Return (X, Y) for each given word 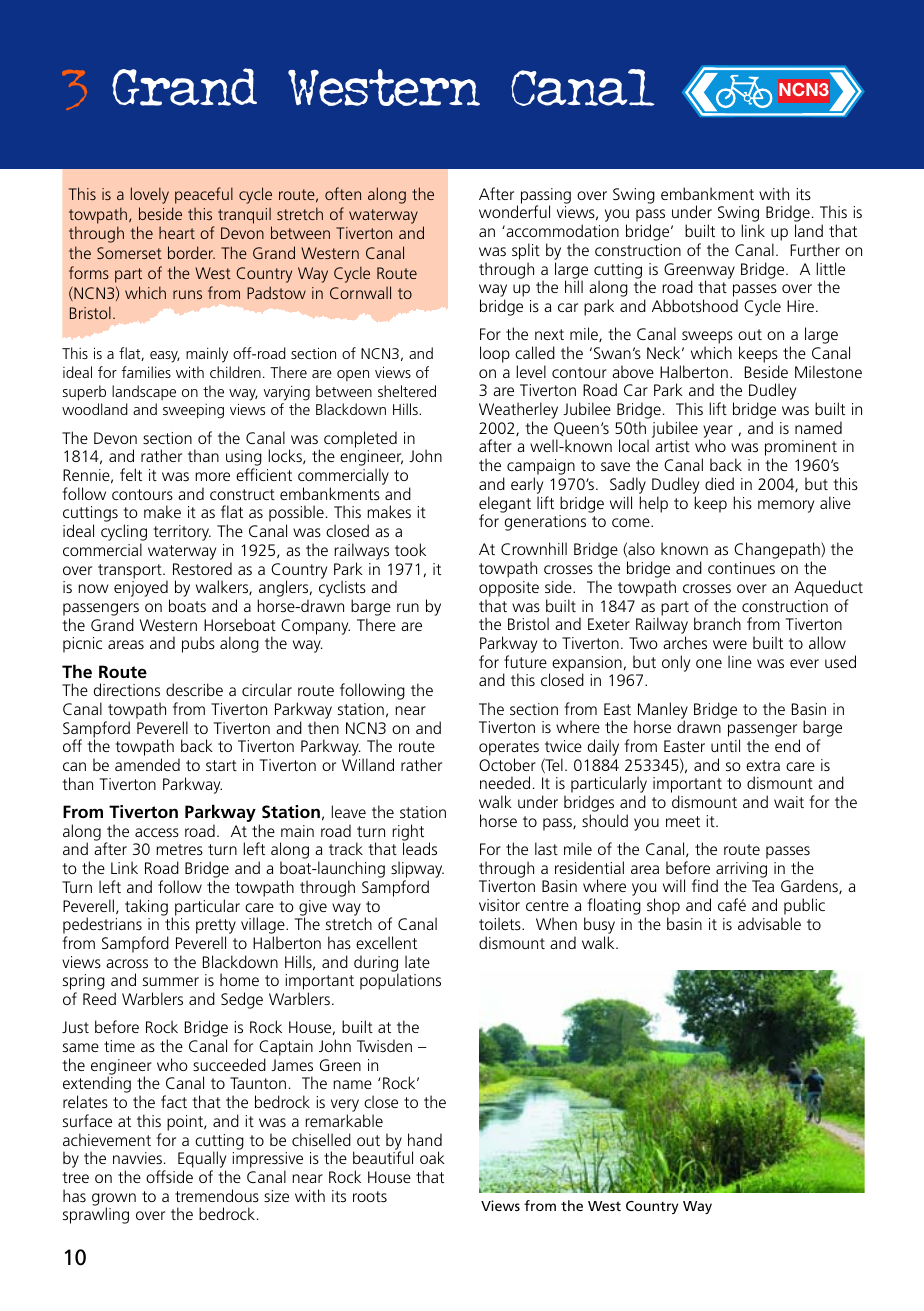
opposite (509, 589)
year (718, 432)
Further (815, 249)
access (157, 832)
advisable (769, 923)
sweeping (193, 411)
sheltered (407, 391)
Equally (202, 1161)
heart (177, 232)
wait (789, 802)
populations (400, 981)
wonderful (514, 211)
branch (717, 623)
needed (505, 782)
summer (171, 981)
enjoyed (142, 590)
